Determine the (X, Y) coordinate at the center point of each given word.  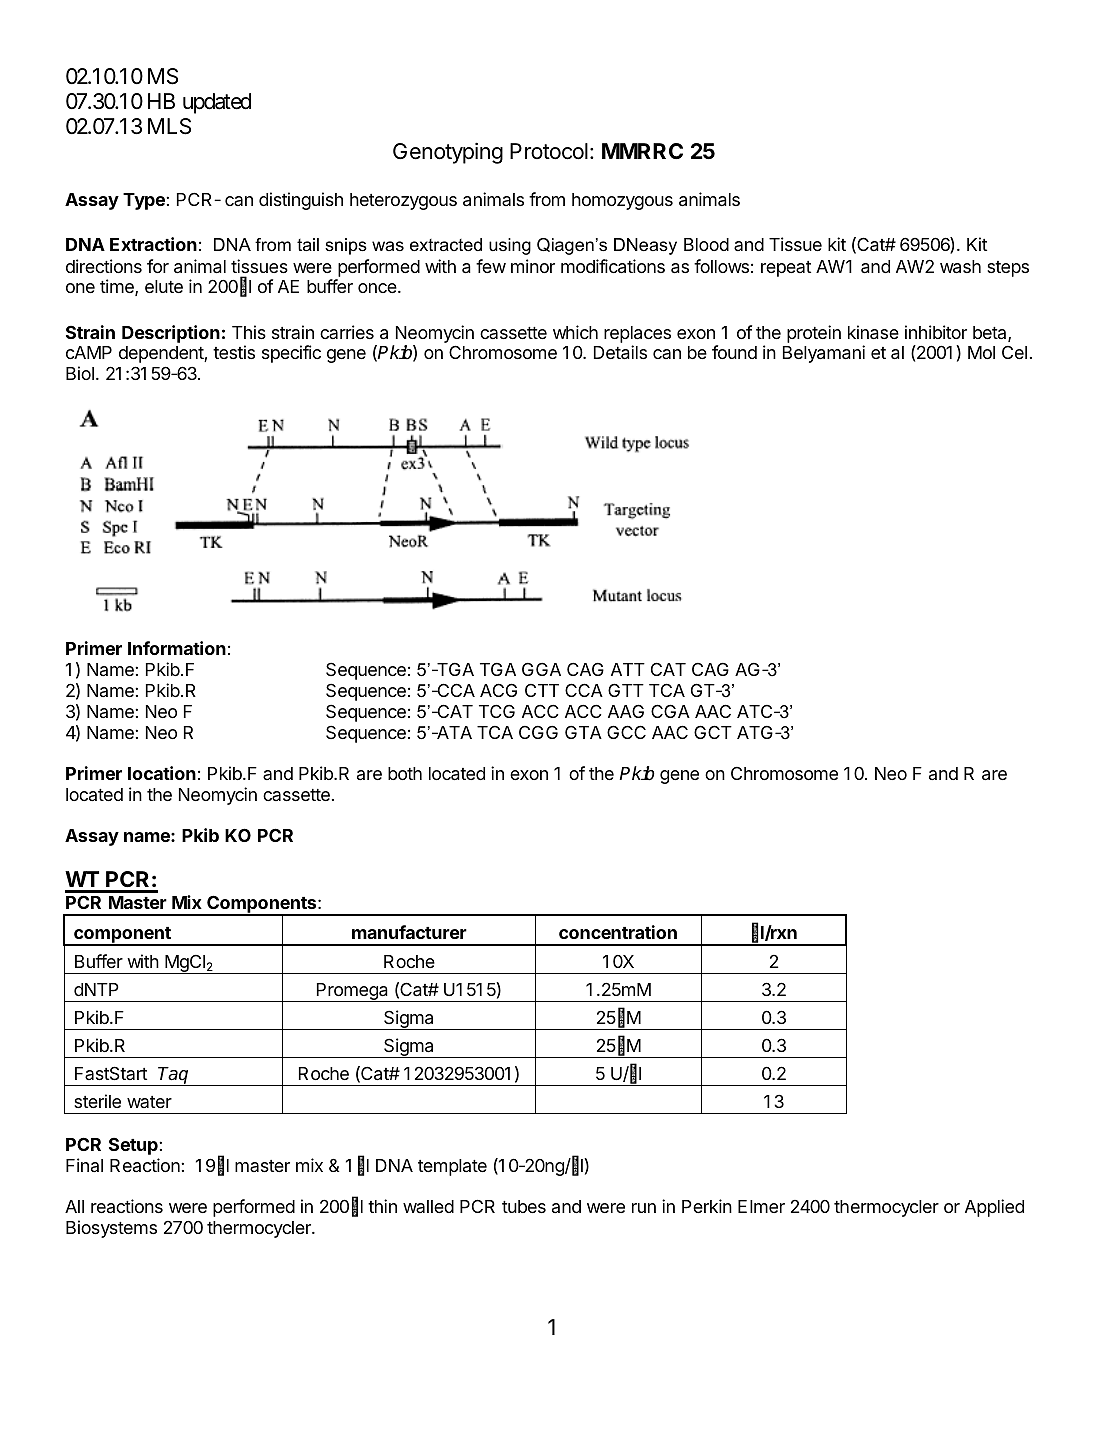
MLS (169, 126)
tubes (524, 1206)
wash (960, 267)
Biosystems (111, 1229)
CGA (670, 711)
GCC (626, 732)
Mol (981, 352)
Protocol (549, 151)
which (575, 332)
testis (234, 352)
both (405, 773)
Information (177, 648)
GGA (541, 669)
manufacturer (409, 932)
